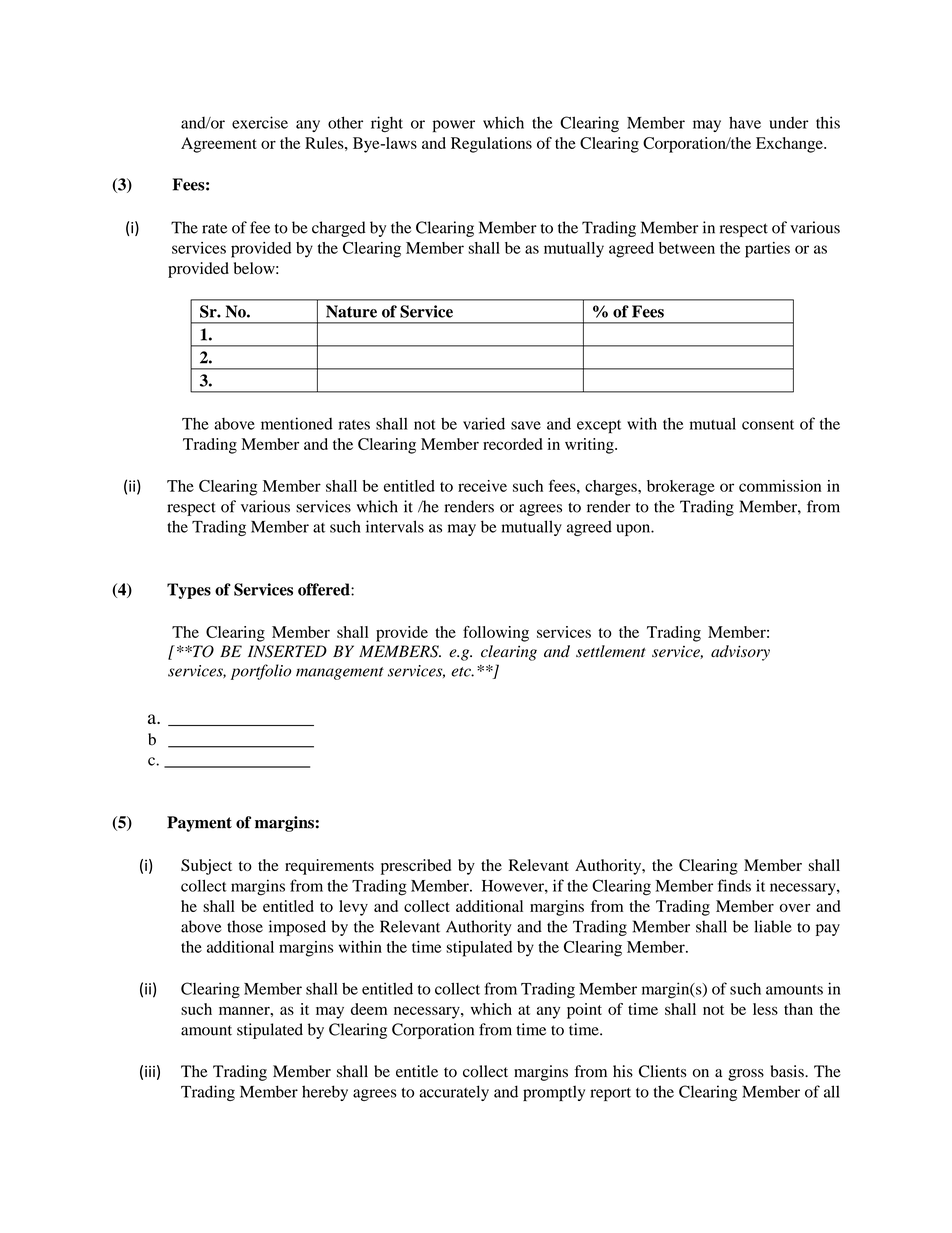 This screenshot has height=1233, width=952. Describe the element at coordinates (491, 145) in the screenshot. I see `Regulations` at that location.
